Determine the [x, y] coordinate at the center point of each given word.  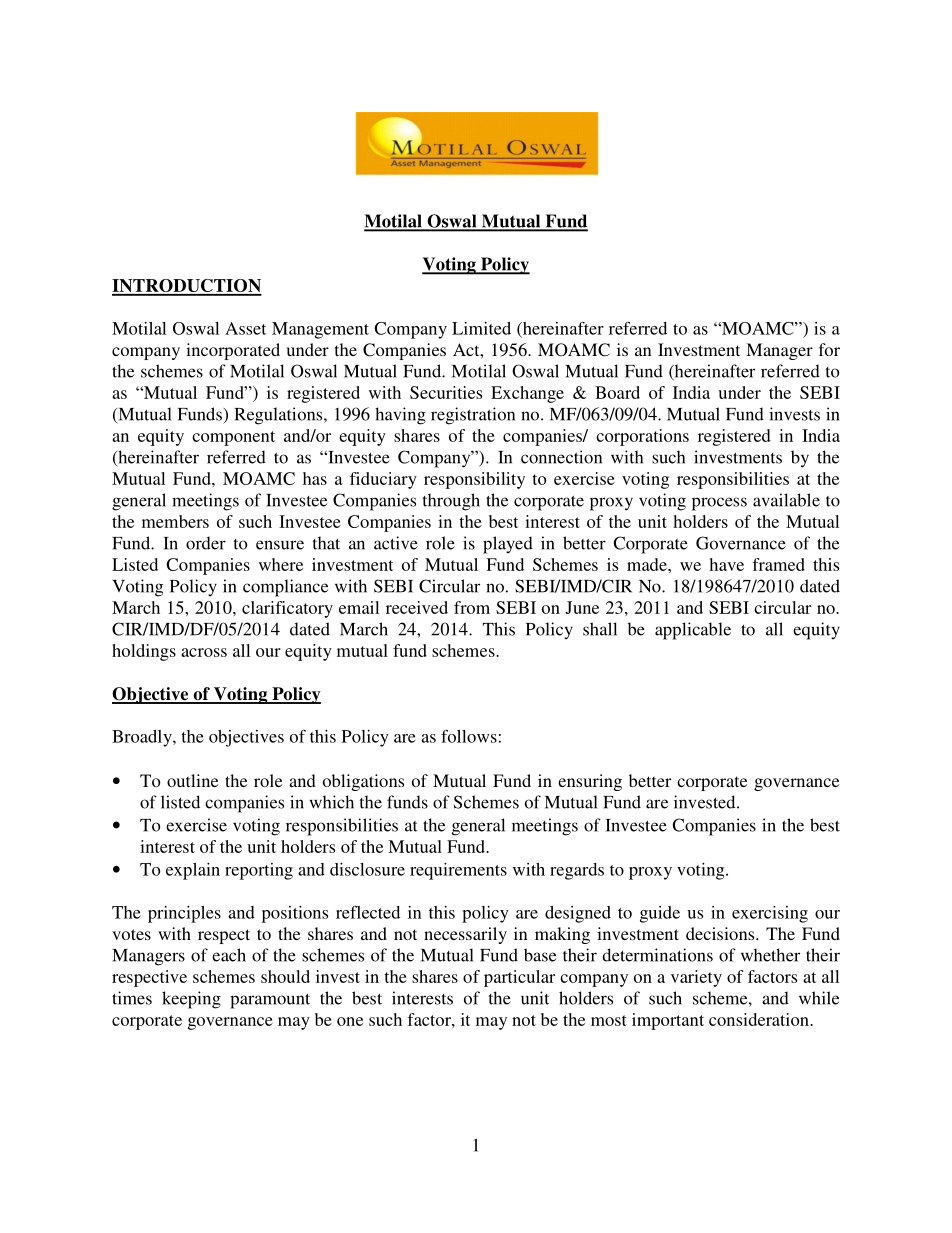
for [829, 349]
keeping [191, 1000]
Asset [245, 328]
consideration [760, 1019]
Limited [481, 328]
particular [519, 978]
